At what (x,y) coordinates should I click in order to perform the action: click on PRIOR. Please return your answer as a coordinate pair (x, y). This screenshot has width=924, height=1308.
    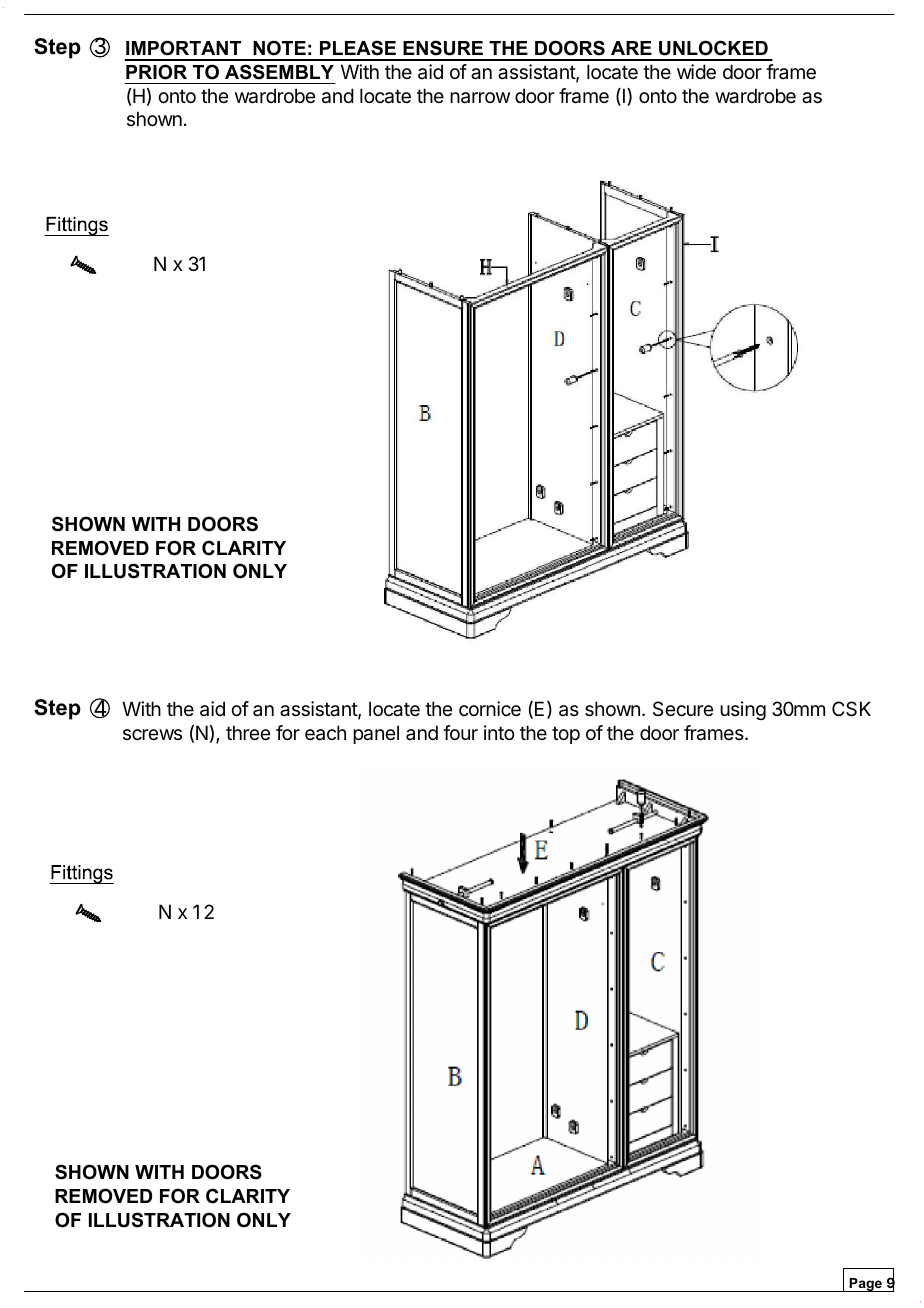
    Looking at the image, I should click on (156, 72).
